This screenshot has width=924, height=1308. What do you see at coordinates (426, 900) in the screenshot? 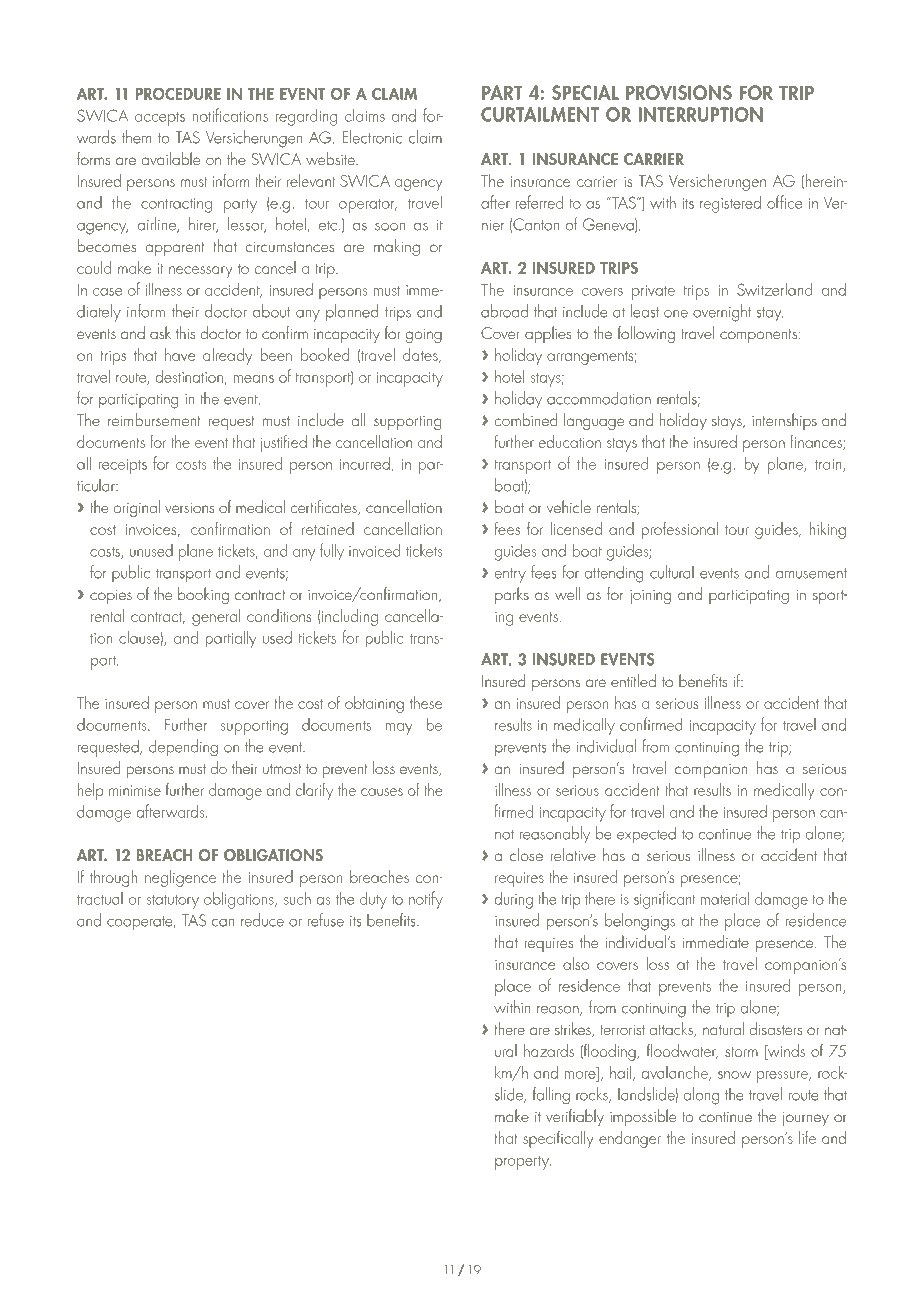
I see `notify` at bounding box center [426, 900].
